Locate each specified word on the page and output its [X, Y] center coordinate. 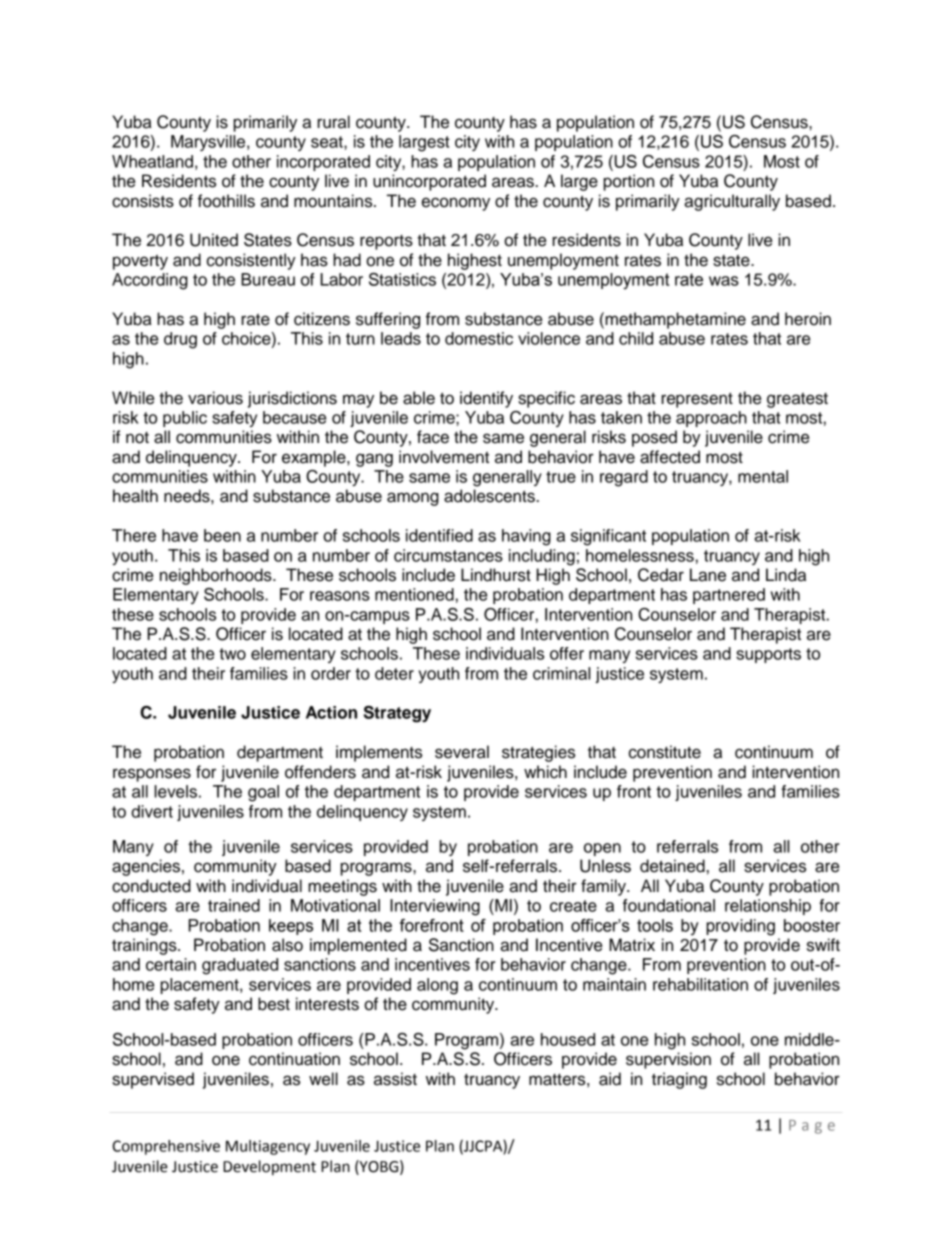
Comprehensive [166, 1147]
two [232, 654]
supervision [668, 1060]
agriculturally [732, 202]
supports [768, 655]
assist [395, 1079]
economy [456, 204]
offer [567, 653]
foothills [226, 201]
